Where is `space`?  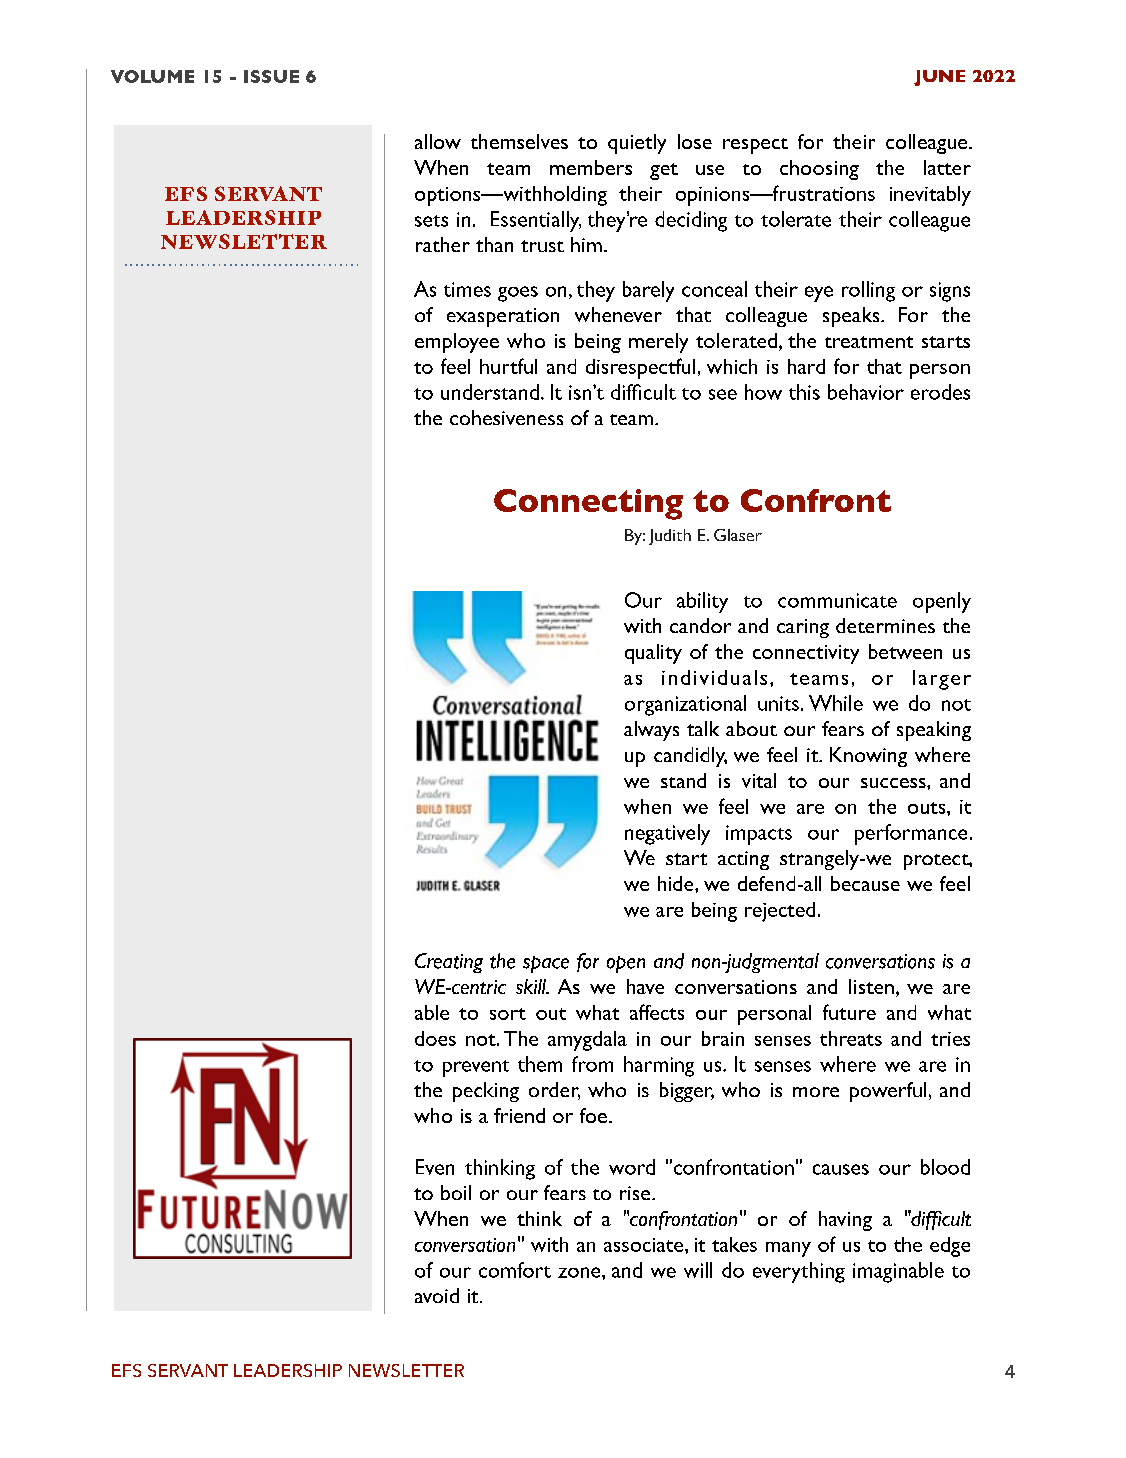
space is located at coordinates (546, 964).
